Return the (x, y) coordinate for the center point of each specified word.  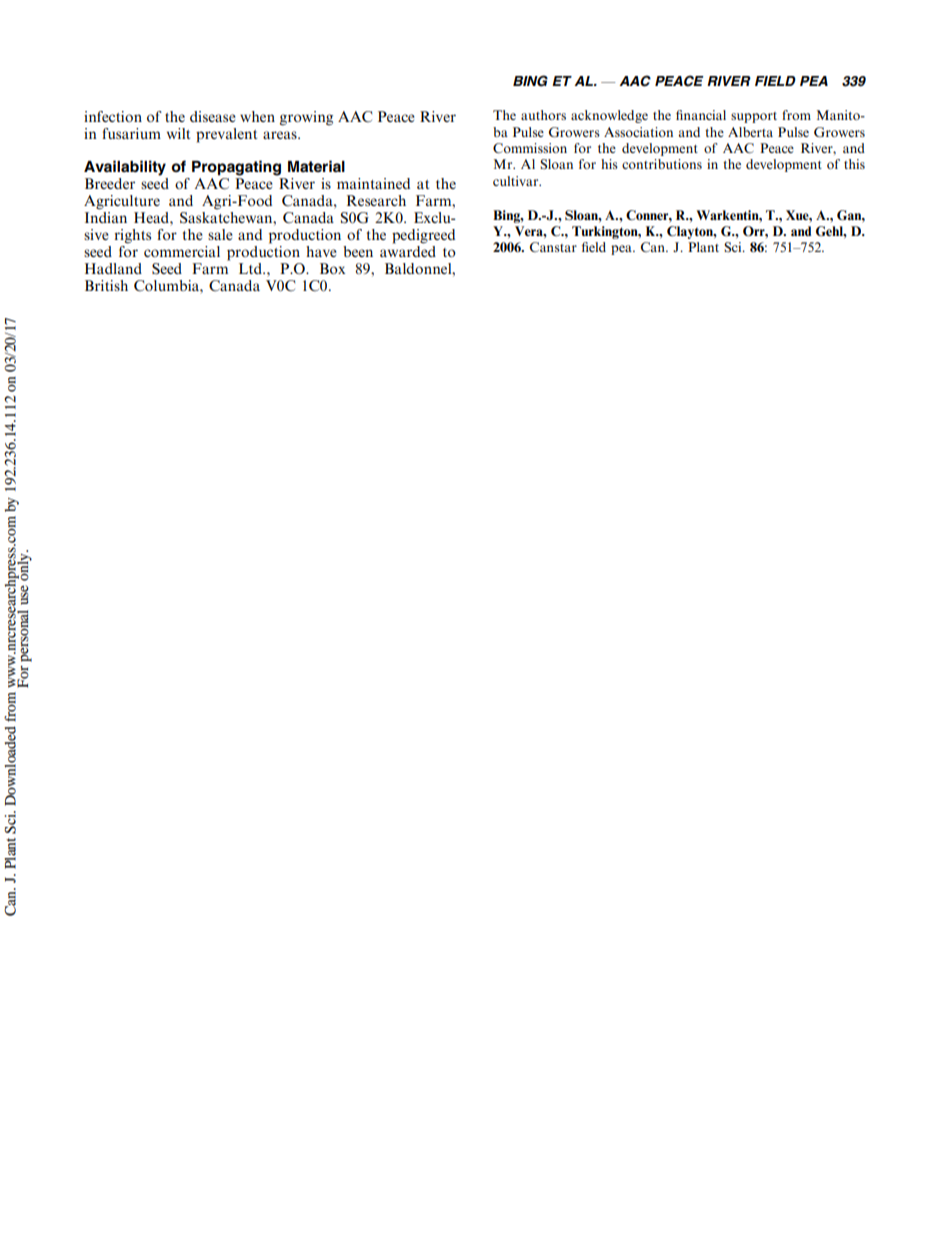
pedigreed (423, 236)
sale (220, 234)
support (754, 117)
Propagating (236, 168)
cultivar (517, 181)
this (854, 164)
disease (213, 116)
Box (332, 268)
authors (543, 115)
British (106, 285)
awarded (408, 251)
